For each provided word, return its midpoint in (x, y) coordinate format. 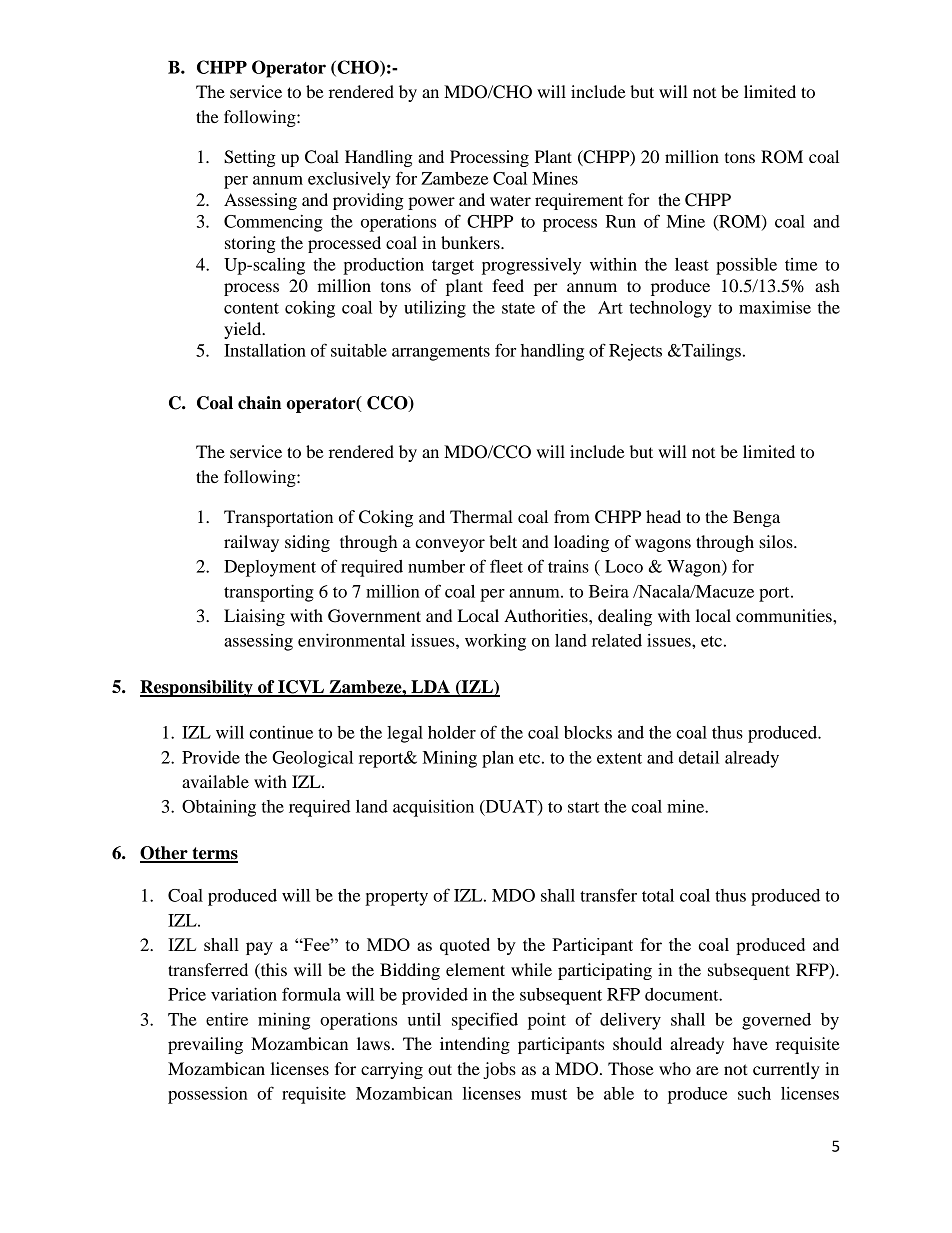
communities (785, 615)
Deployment (270, 568)
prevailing (205, 1045)
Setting (250, 158)
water (510, 200)
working (495, 642)
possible (746, 266)
